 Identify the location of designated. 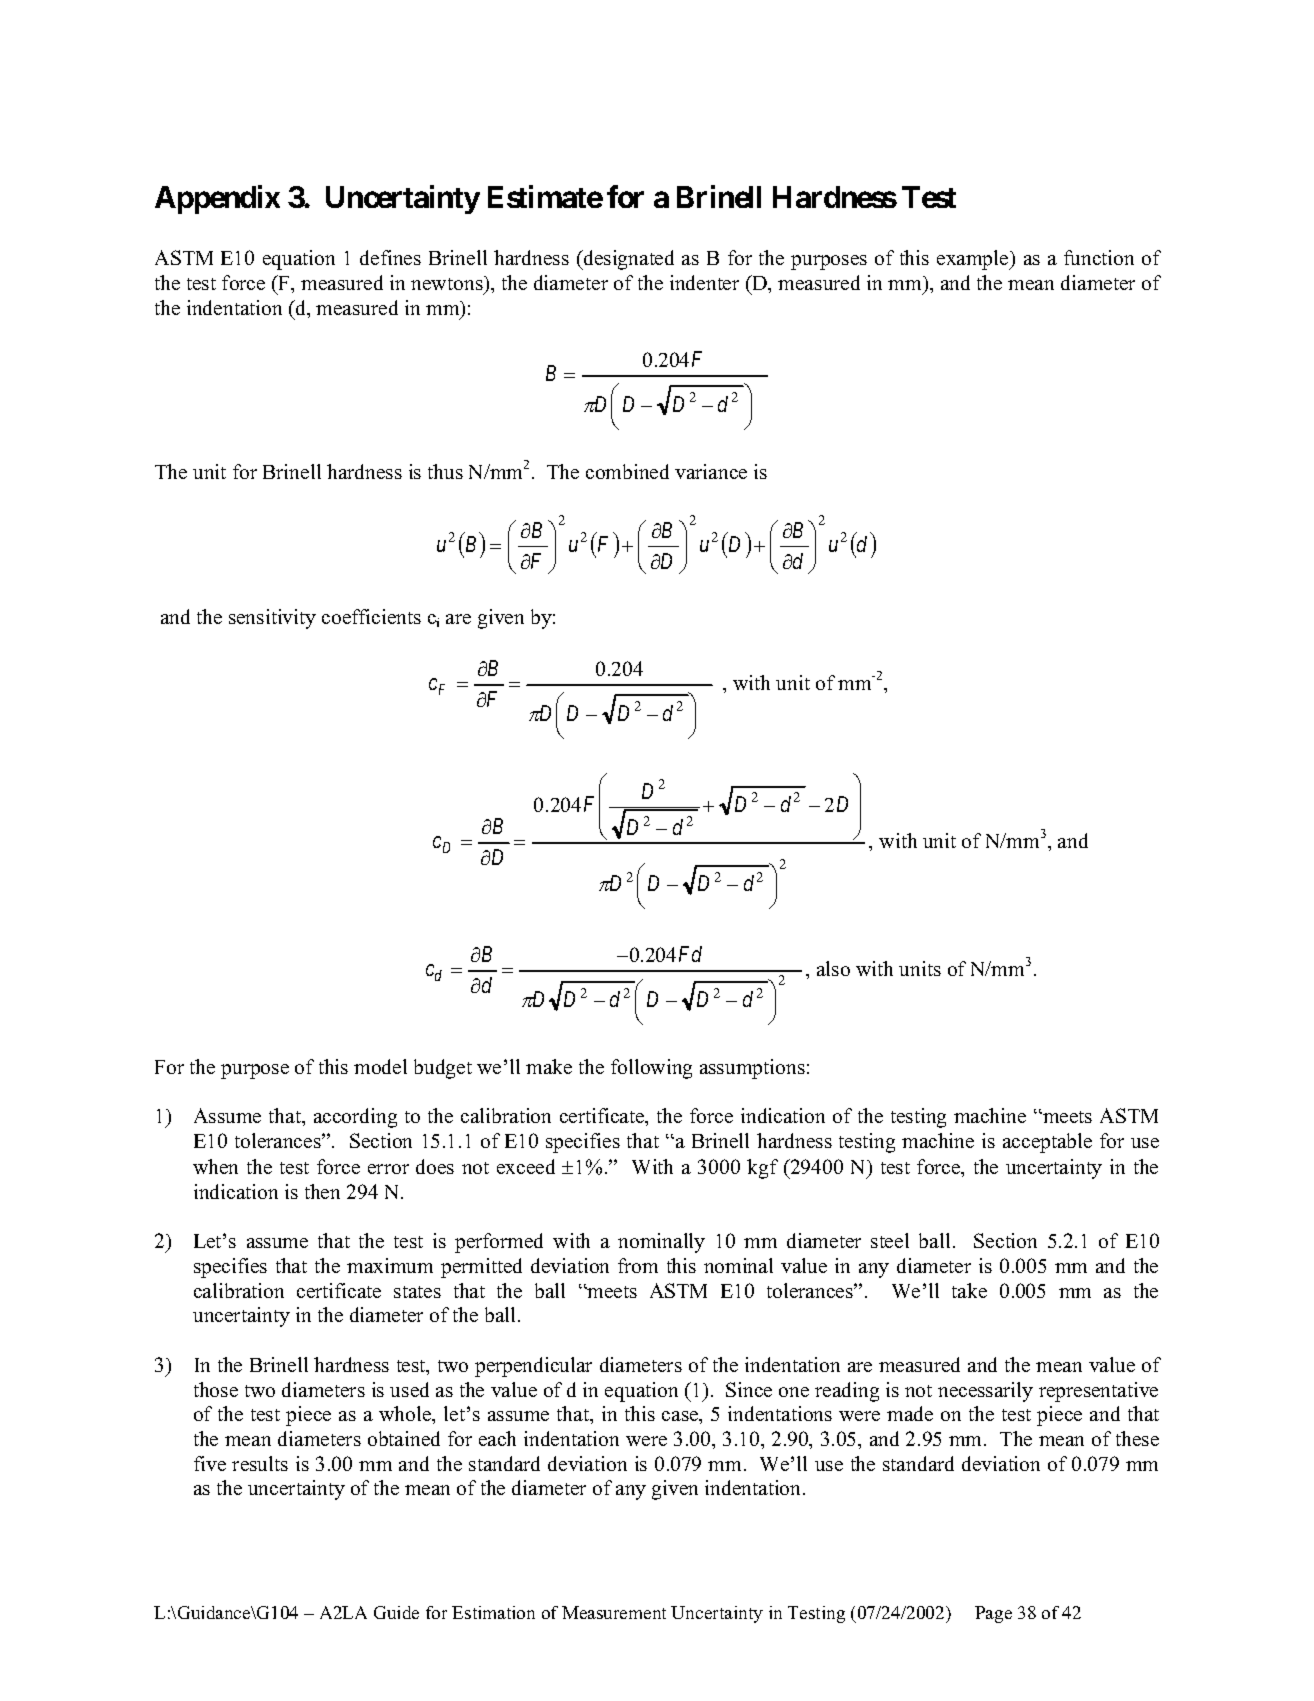
(628, 260).
